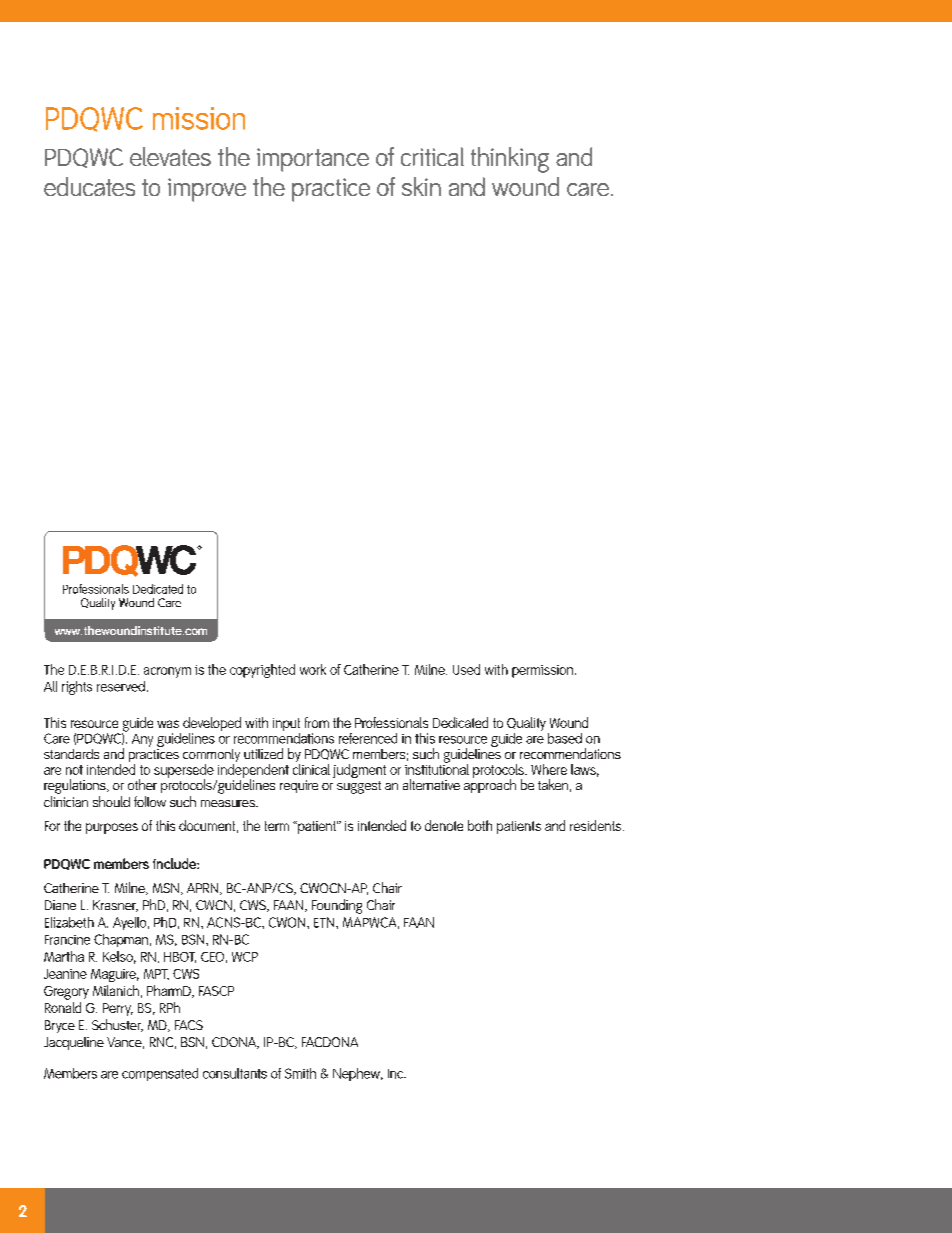 This page has width=952, height=1233. Describe the element at coordinates (313, 160) in the page. I see `importance` at that location.
